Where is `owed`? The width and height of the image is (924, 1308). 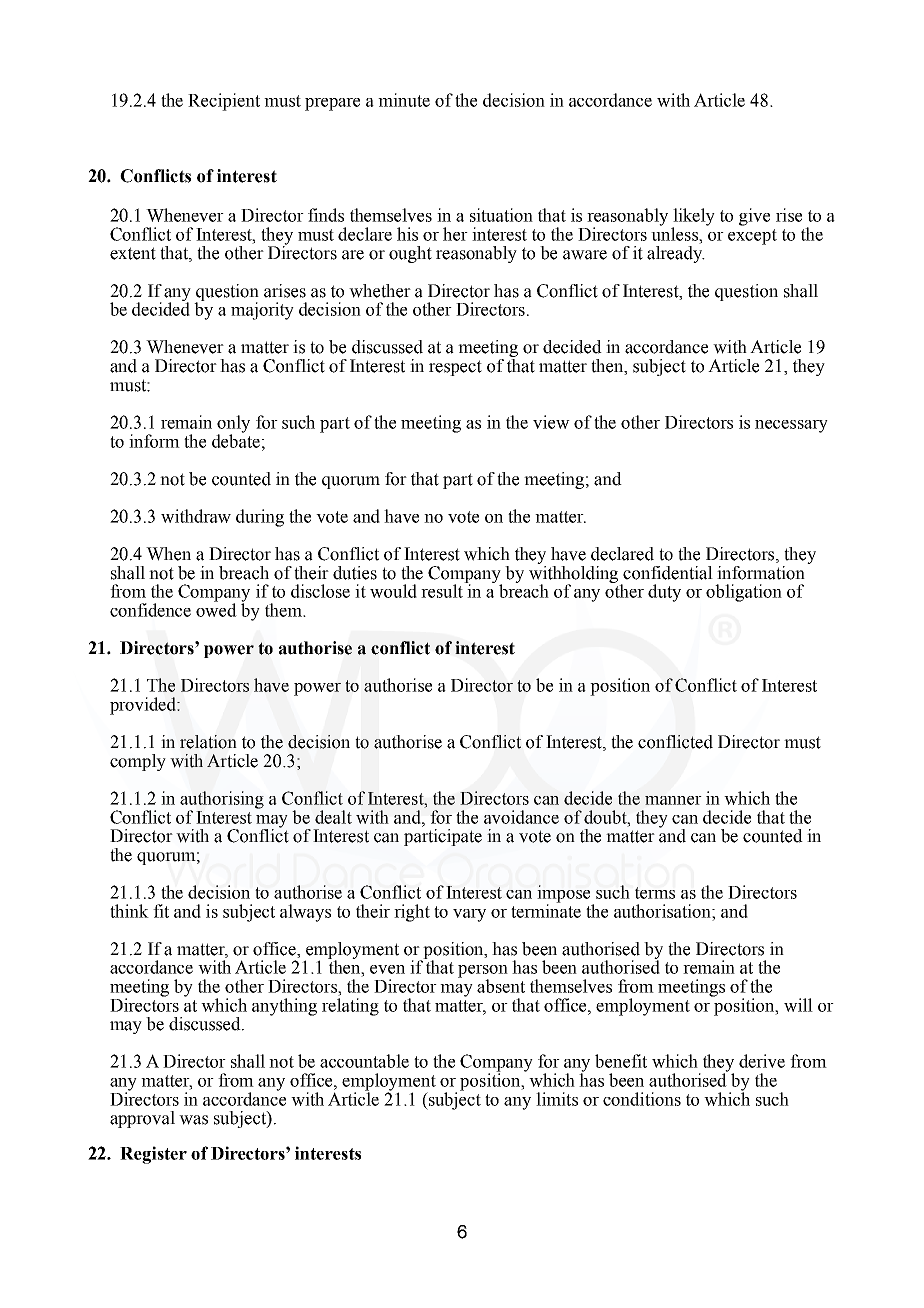 owed is located at coordinates (216, 609).
